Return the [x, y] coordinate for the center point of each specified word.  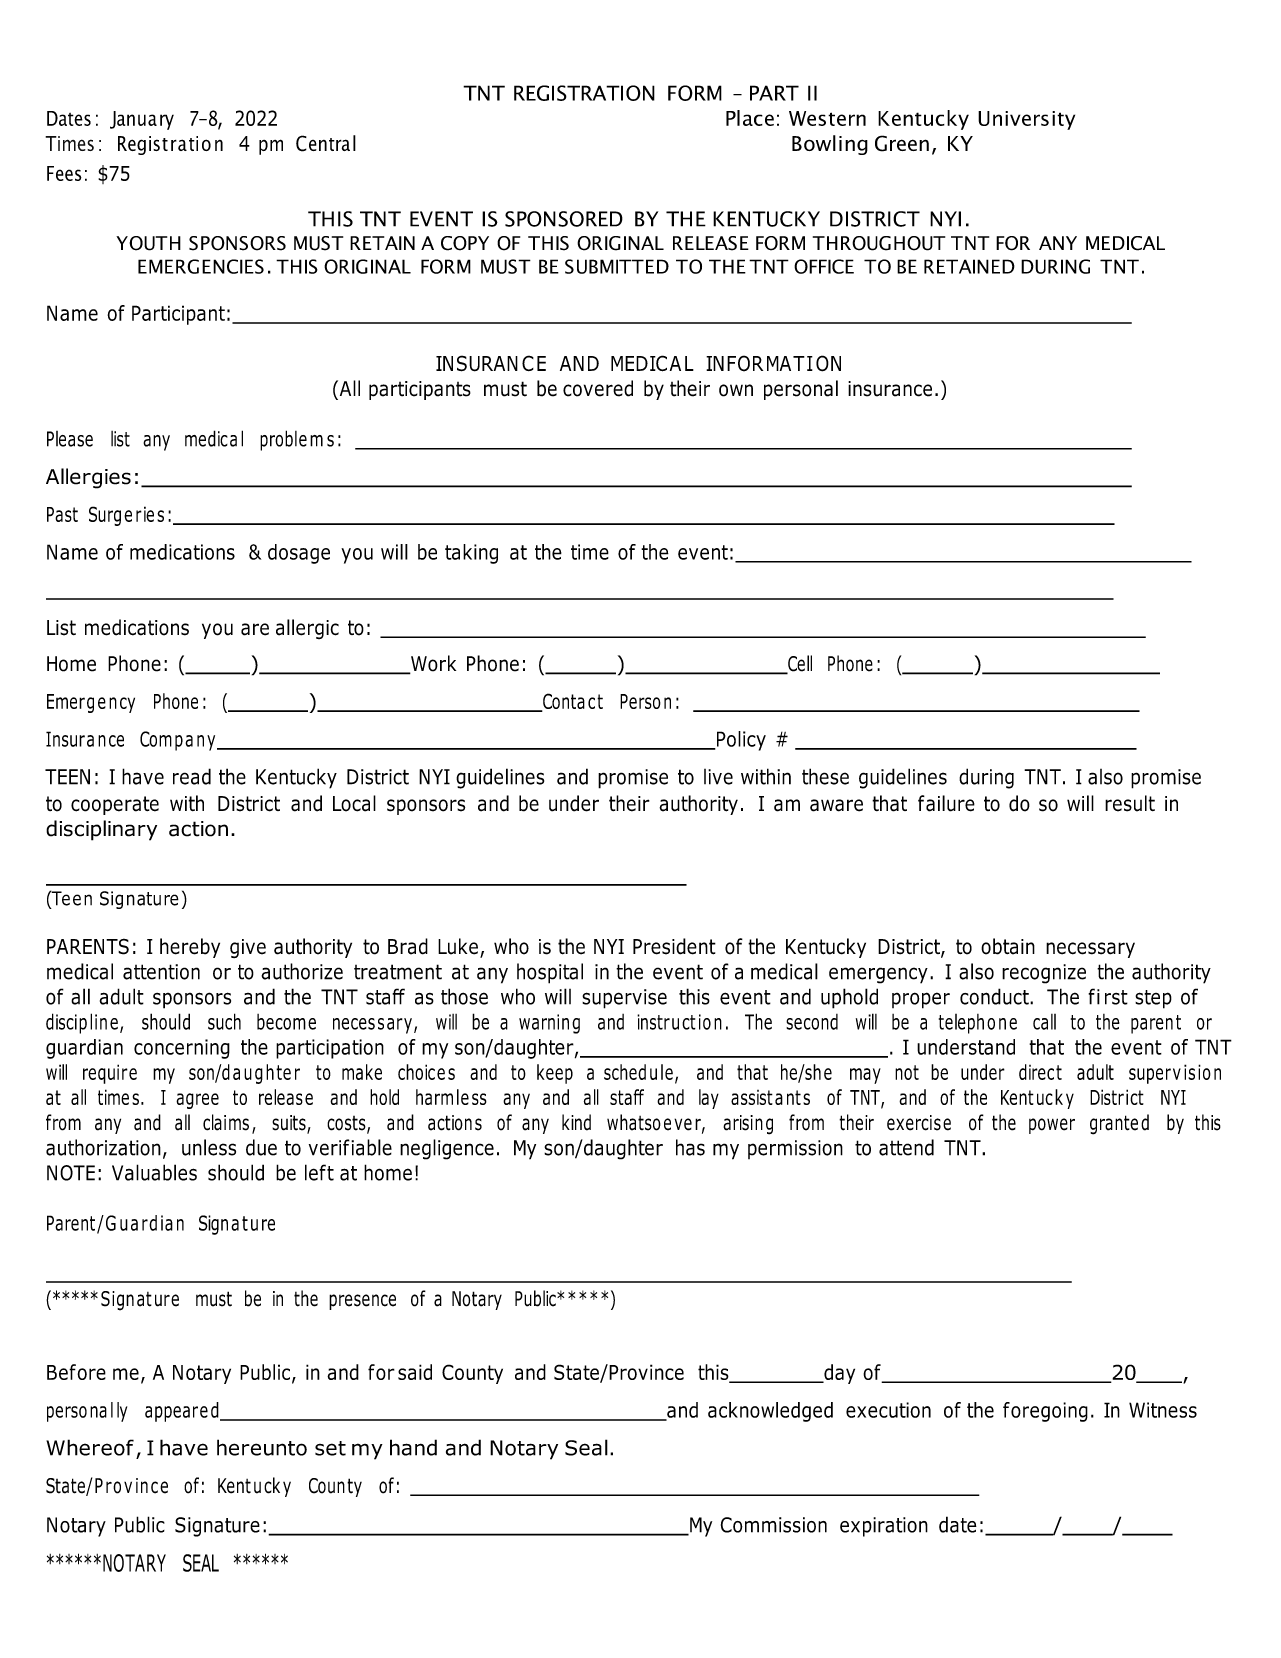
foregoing [1045, 1412]
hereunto [262, 1447]
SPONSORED [564, 219]
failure [946, 803]
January [142, 120]
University [1026, 120]
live [718, 777]
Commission [774, 1525]
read [192, 776]
